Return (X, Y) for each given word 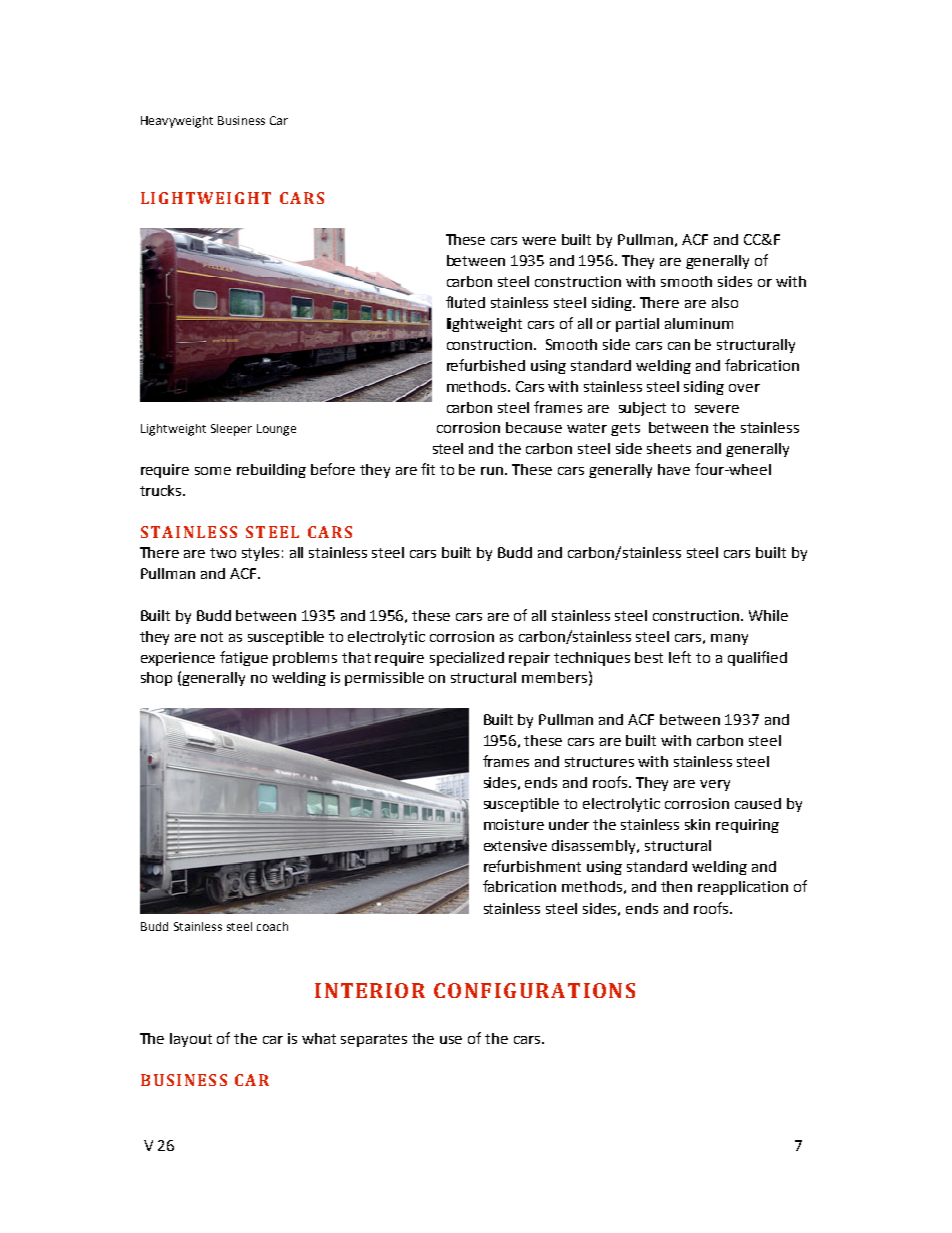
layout (191, 1040)
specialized (467, 659)
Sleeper (231, 430)
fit (428, 469)
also (725, 302)
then (676, 886)
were (539, 241)
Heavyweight (177, 122)
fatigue (244, 658)
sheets (669, 448)
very (715, 785)
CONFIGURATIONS (534, 990)
